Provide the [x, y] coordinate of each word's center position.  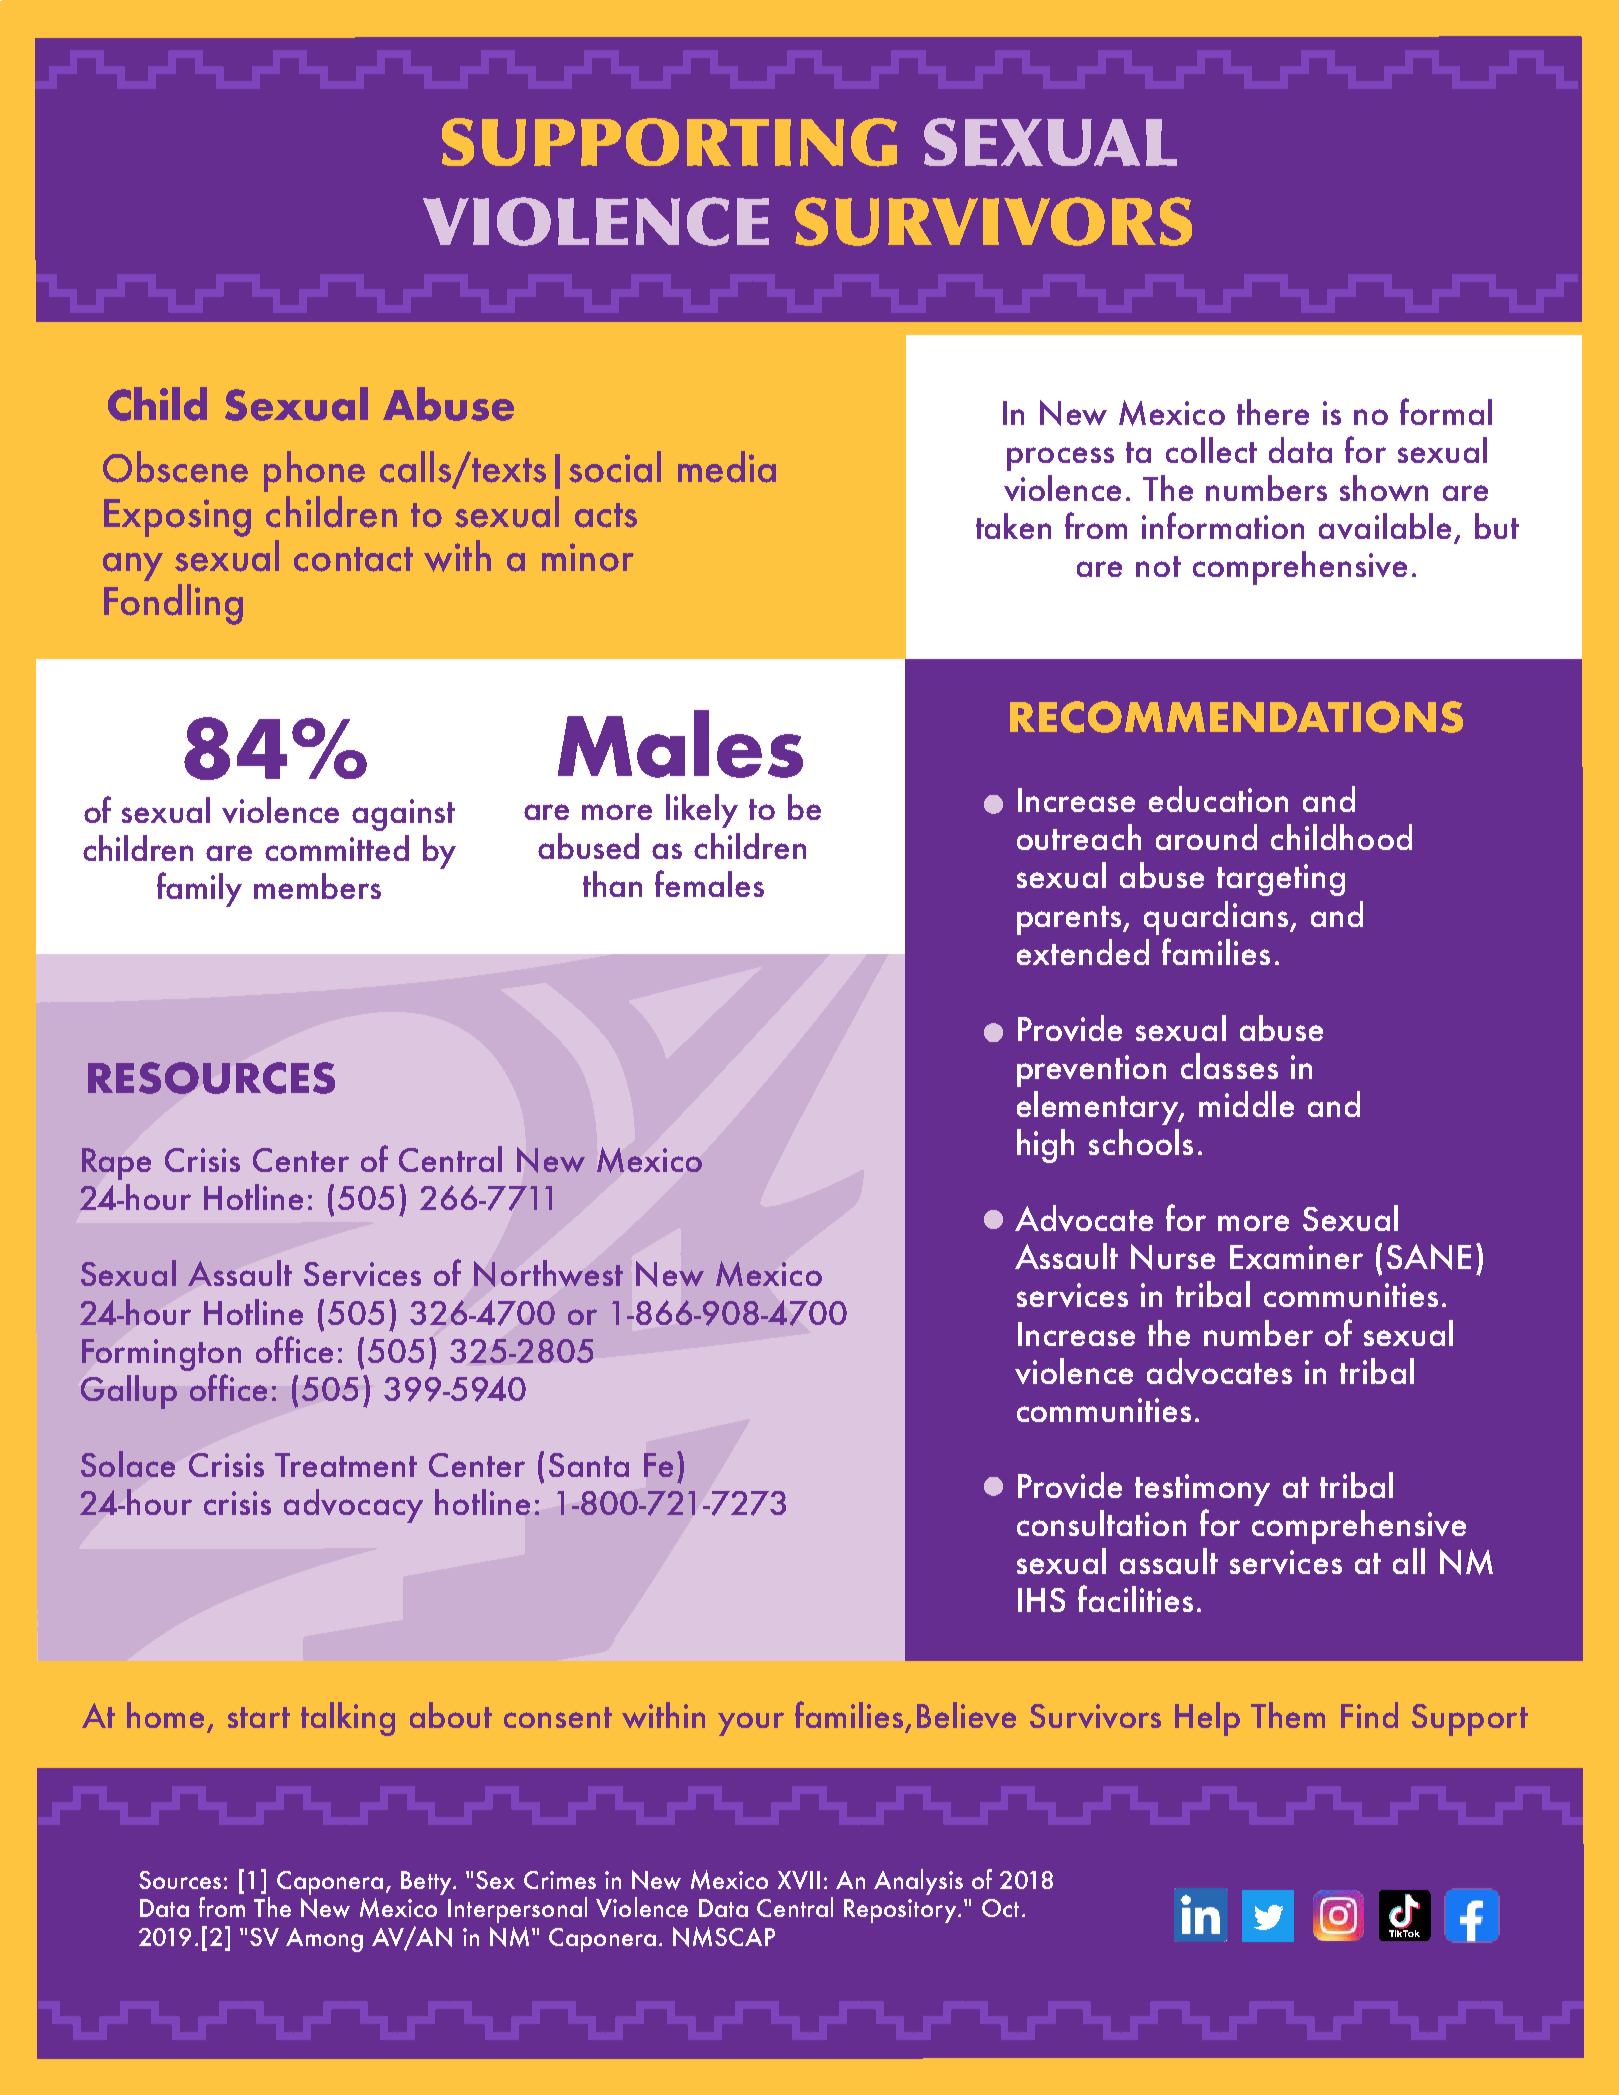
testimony [1202, 1490]
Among [324, 1940]
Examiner [1296, 1257]
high [1045, 1146]
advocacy [353, 1506]
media [727, 467]
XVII [799, 1880]
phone [314, 471]
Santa [589, 1465]
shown [1384, 488]
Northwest [548, 1273]
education [1218, 799]
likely [702, 811]
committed [337, 848]
